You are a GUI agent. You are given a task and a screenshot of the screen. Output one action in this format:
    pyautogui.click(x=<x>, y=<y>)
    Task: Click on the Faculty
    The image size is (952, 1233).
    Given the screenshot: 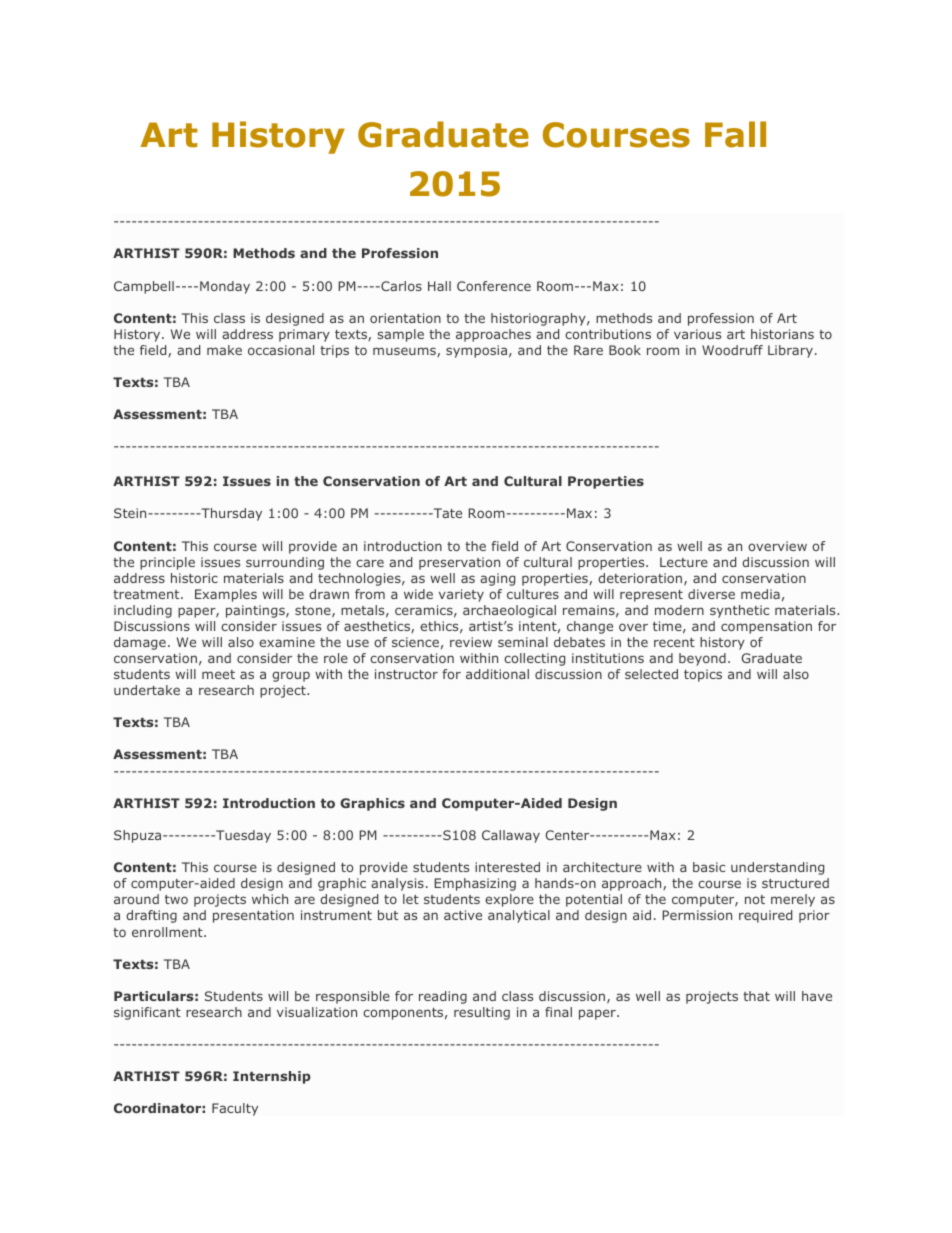 What is the action you would take?
    pyautogui.click(x=235, y=1109)
